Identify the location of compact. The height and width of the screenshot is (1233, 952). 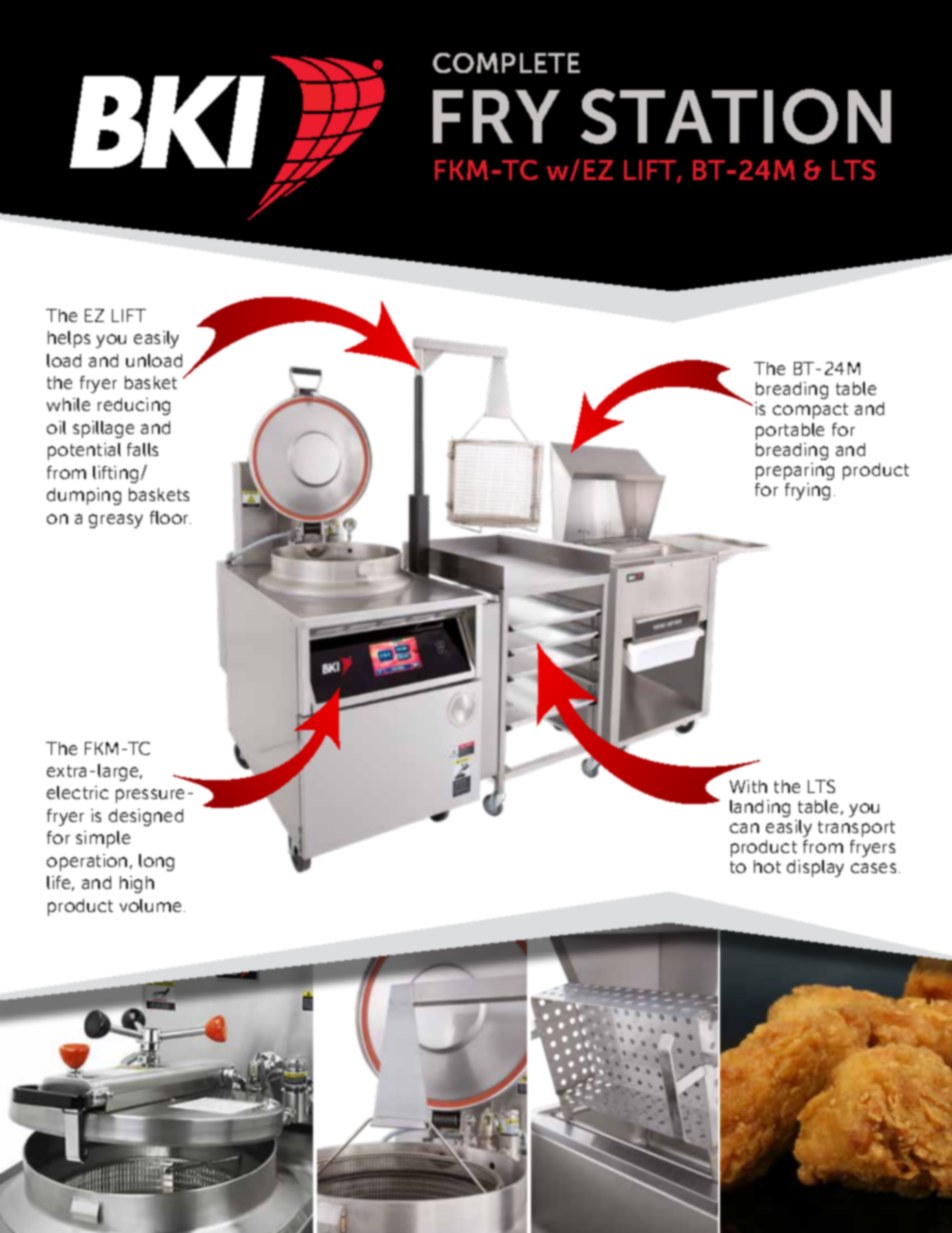
(810, 411).
